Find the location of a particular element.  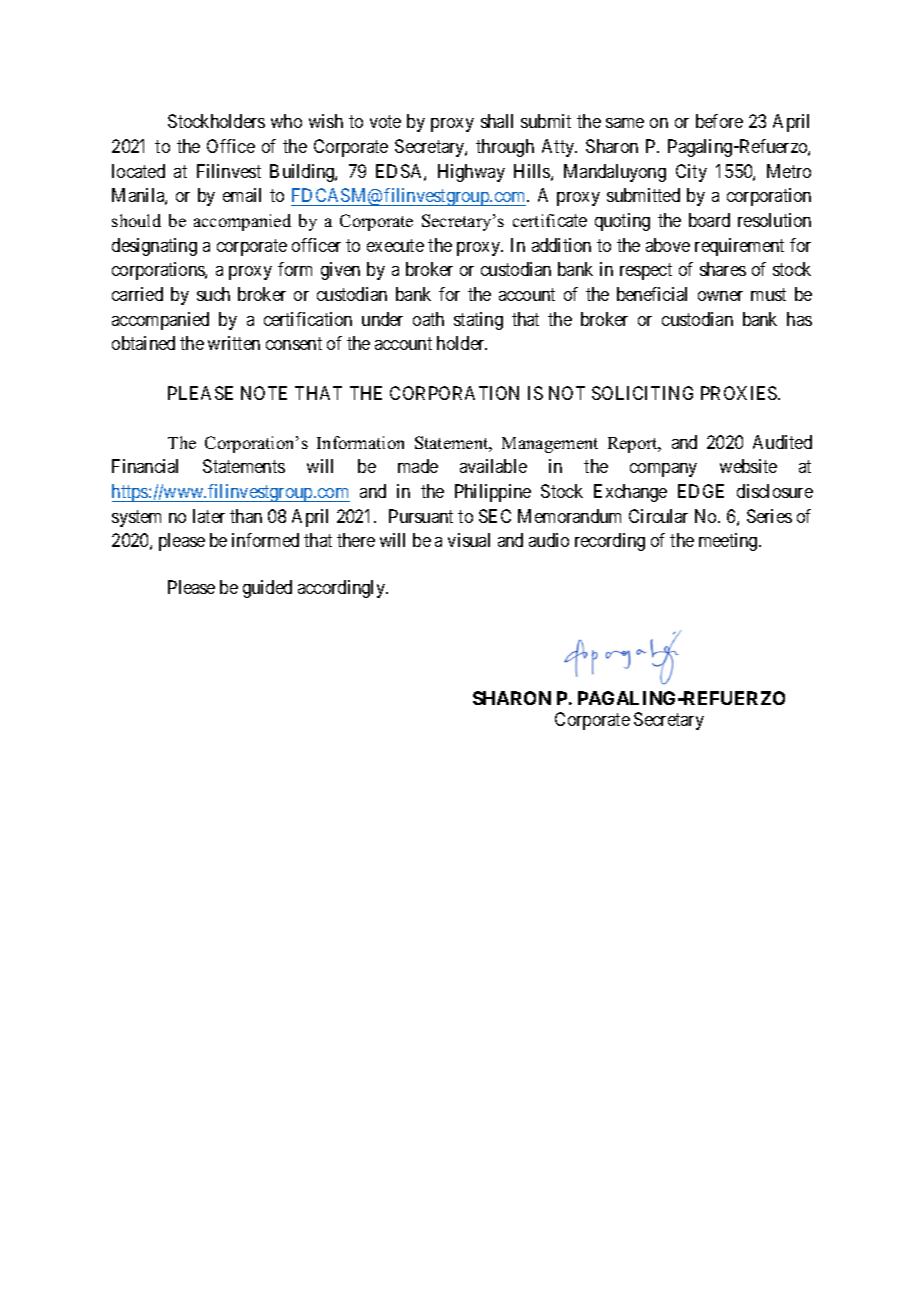

visual is located at coordinates (469, 540).
